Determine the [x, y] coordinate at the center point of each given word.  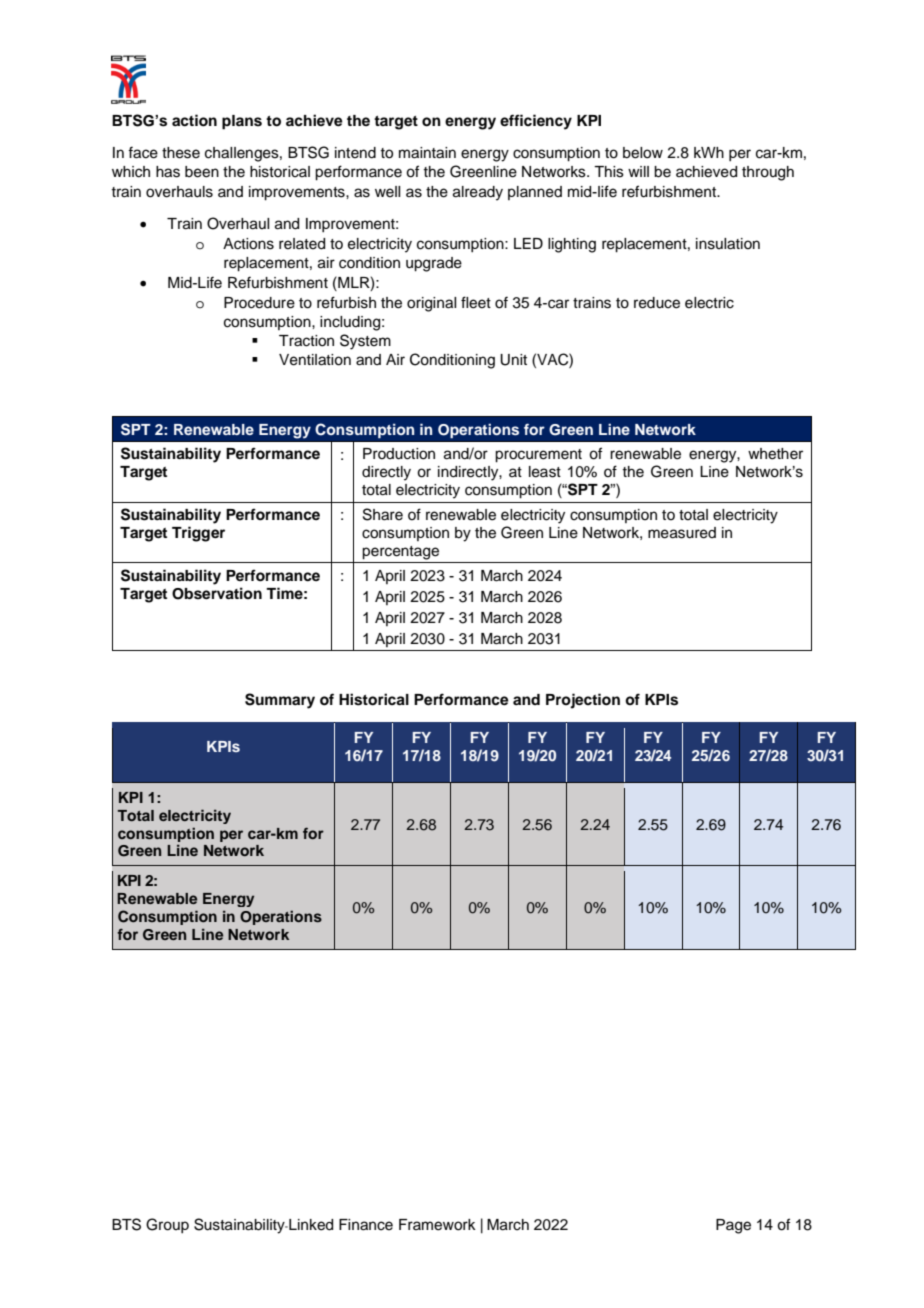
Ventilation [315, 360]
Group [167, 1225]
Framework [437, 1225]
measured [682, 533]
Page [733, 1226]
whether [775, 454]
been [202, 172]
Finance [366, 1225]
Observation [217, 593]
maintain [427, 153]
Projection [583, 701]
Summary [280, 701]
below [643, 153]
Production [399, 454]
